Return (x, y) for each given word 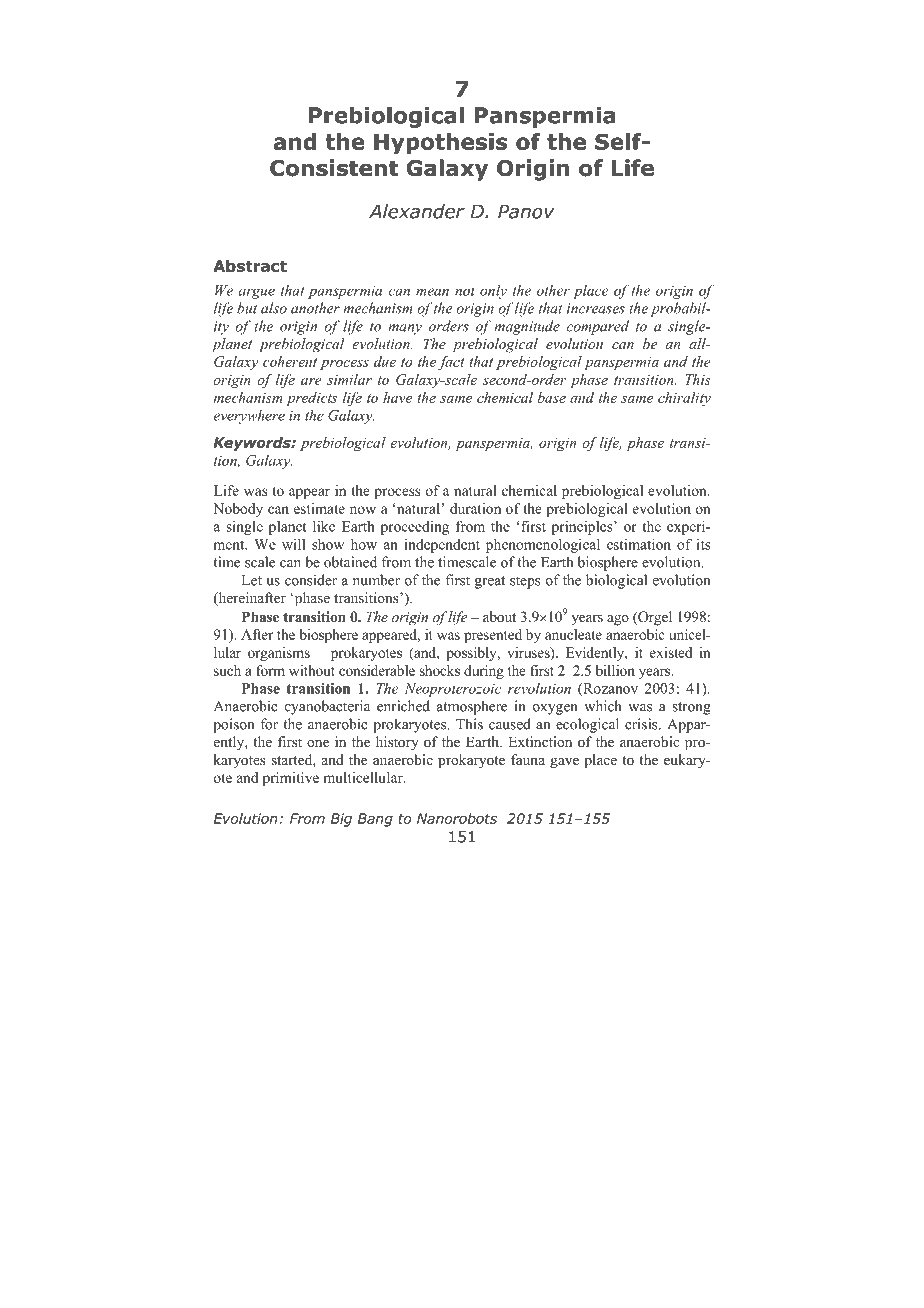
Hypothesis (441, 143)
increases (596, 308)
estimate (319, 508)
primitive (291, 779)
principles (583, 528)
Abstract (250, 266)
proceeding (415, 528)
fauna (528, 759)
